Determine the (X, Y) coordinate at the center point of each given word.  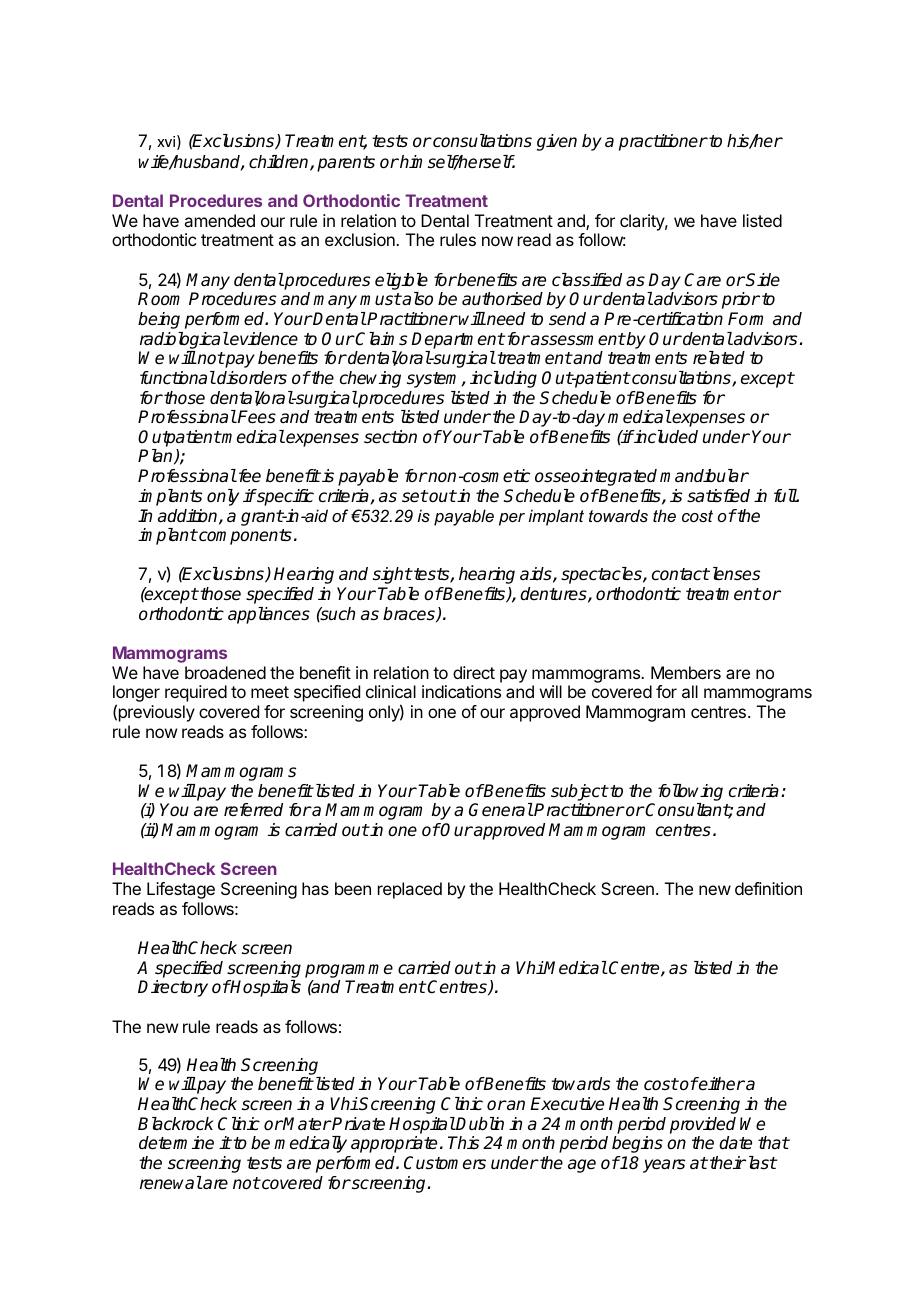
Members (686, 672)
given (557, 142)
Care (702, 280)
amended (219, 220)
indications (461, 691)
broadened (225, 672)
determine (176, 1143)
